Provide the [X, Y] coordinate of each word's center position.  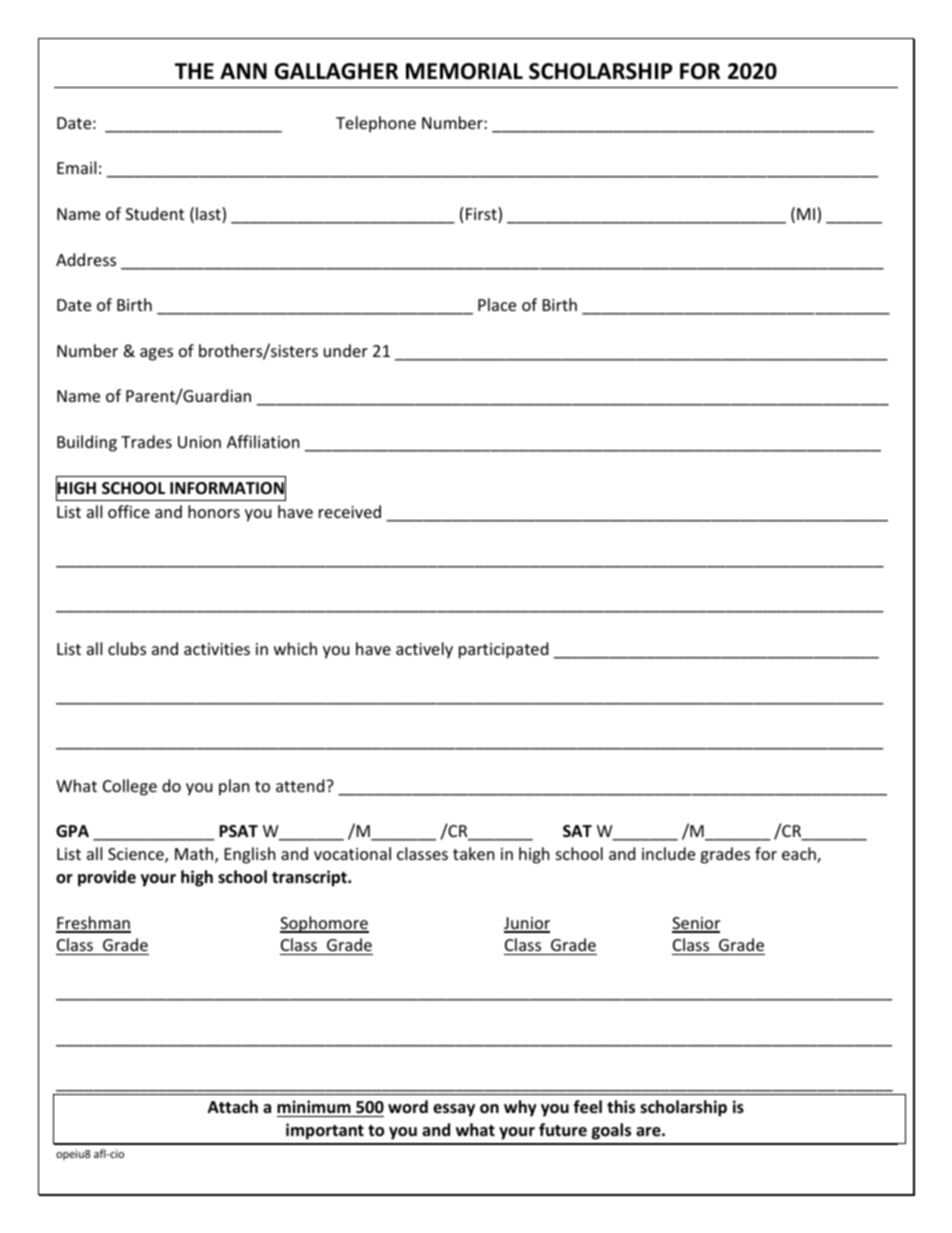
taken [474, 853]
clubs [127, 648]
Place [497, 304]
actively [424, 650]
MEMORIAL [464, 71]
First [482, 215]
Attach [233, 1106]
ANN [243, 71]
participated [503, 650]
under [346, 350]
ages [156, 354]
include [668, 853]
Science [137, 855]
